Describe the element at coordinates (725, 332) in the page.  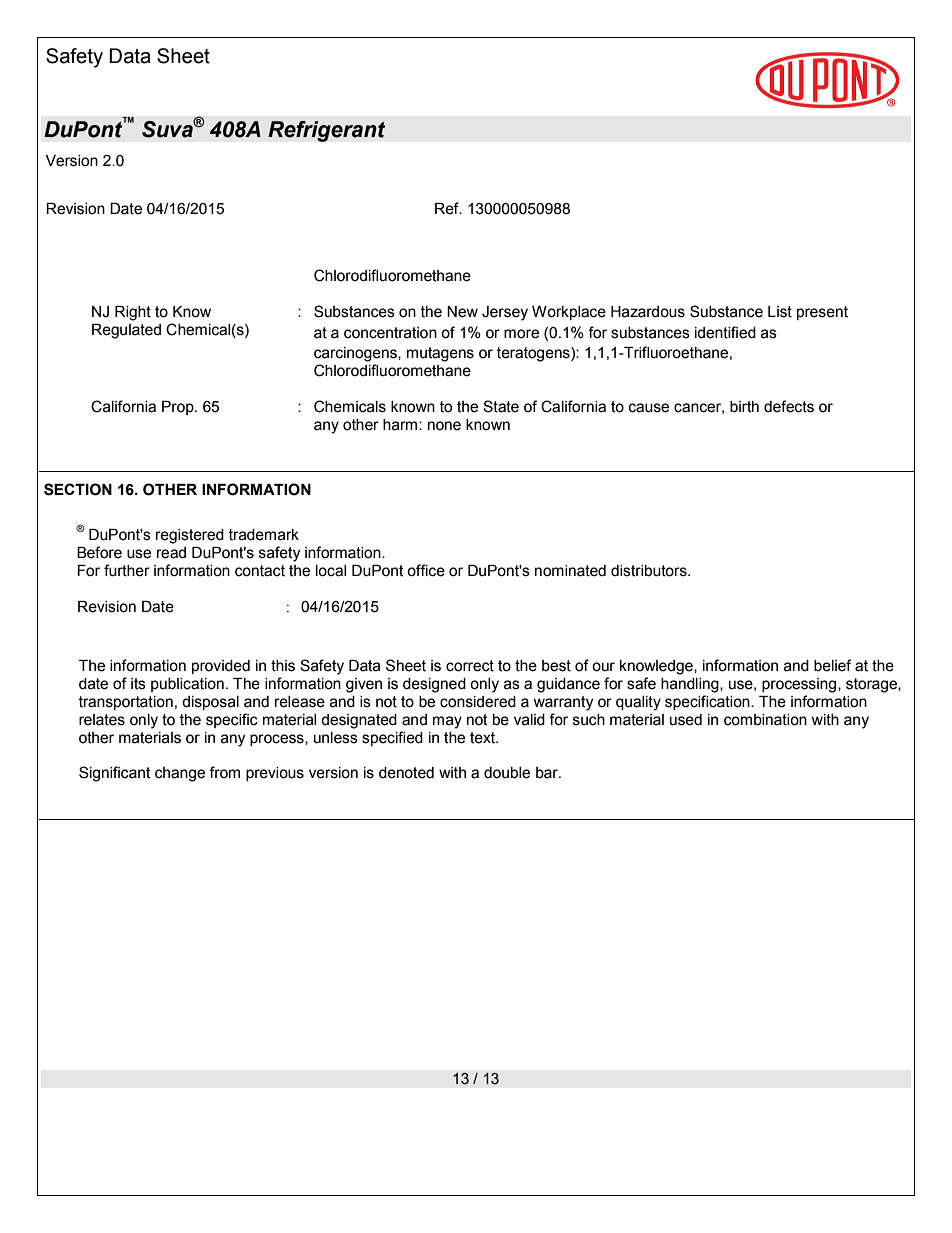
I see `identified` at that location.
